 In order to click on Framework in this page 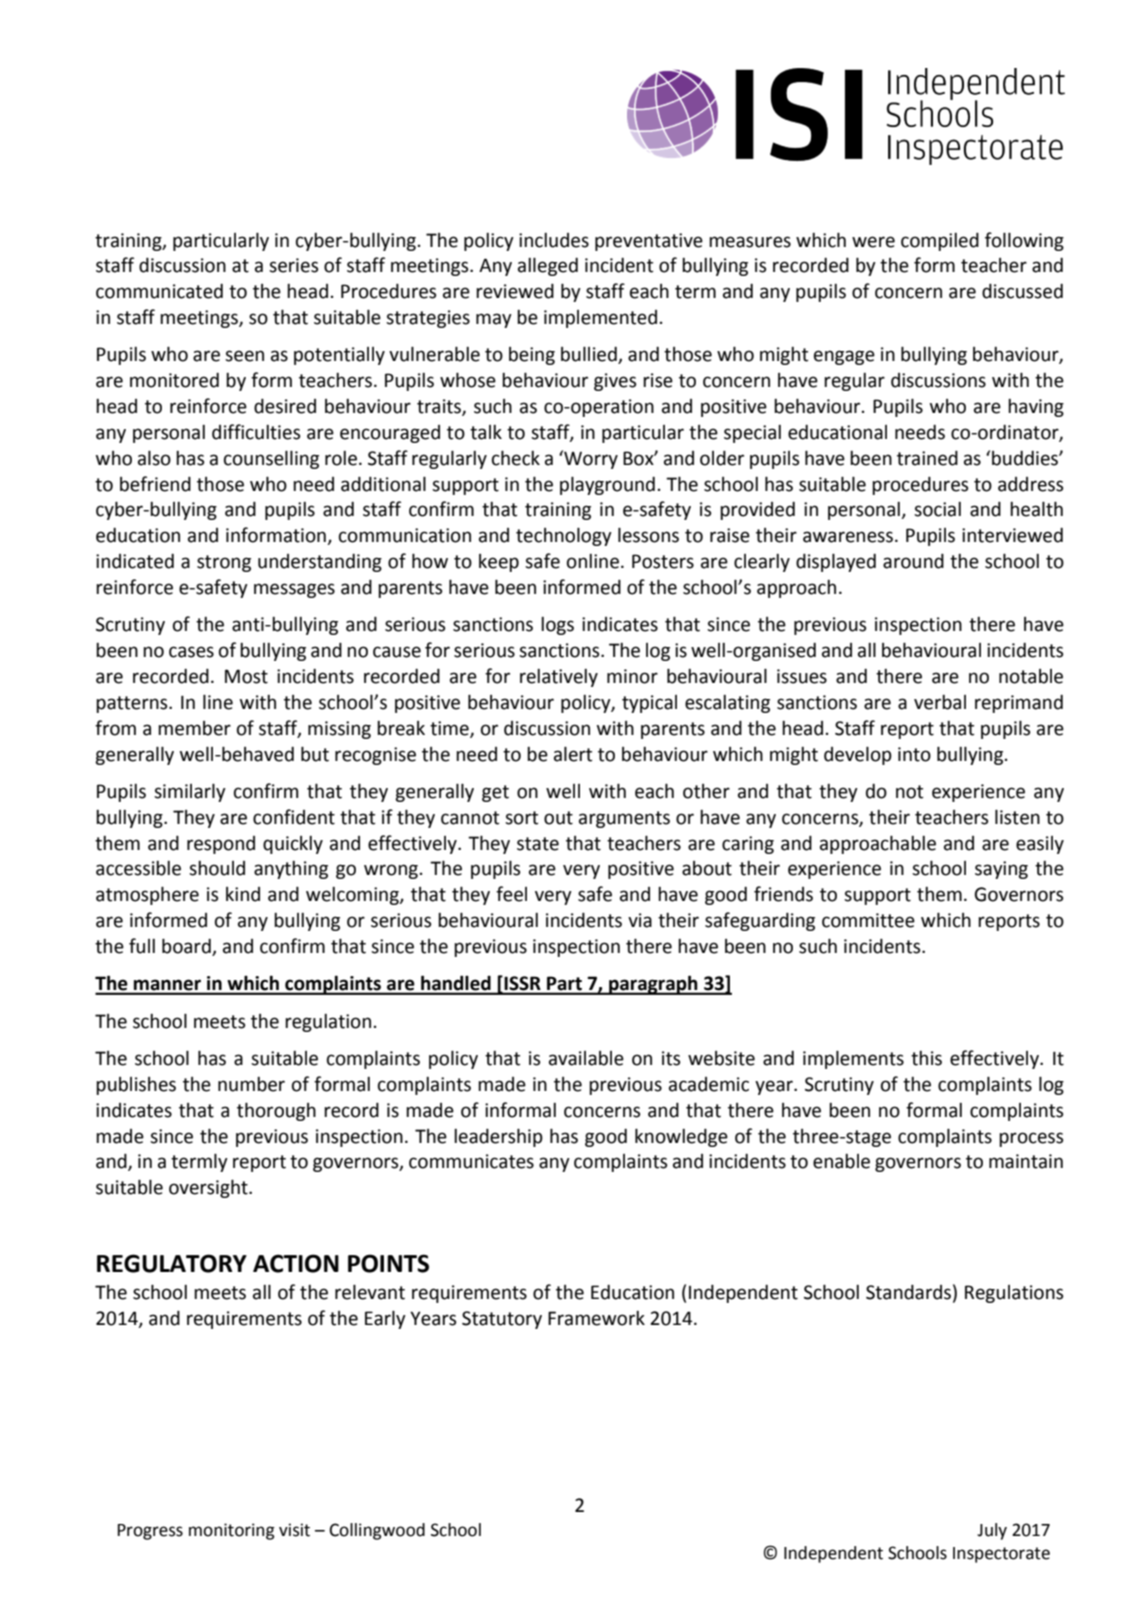, I will do `click(596, 1318)`.
